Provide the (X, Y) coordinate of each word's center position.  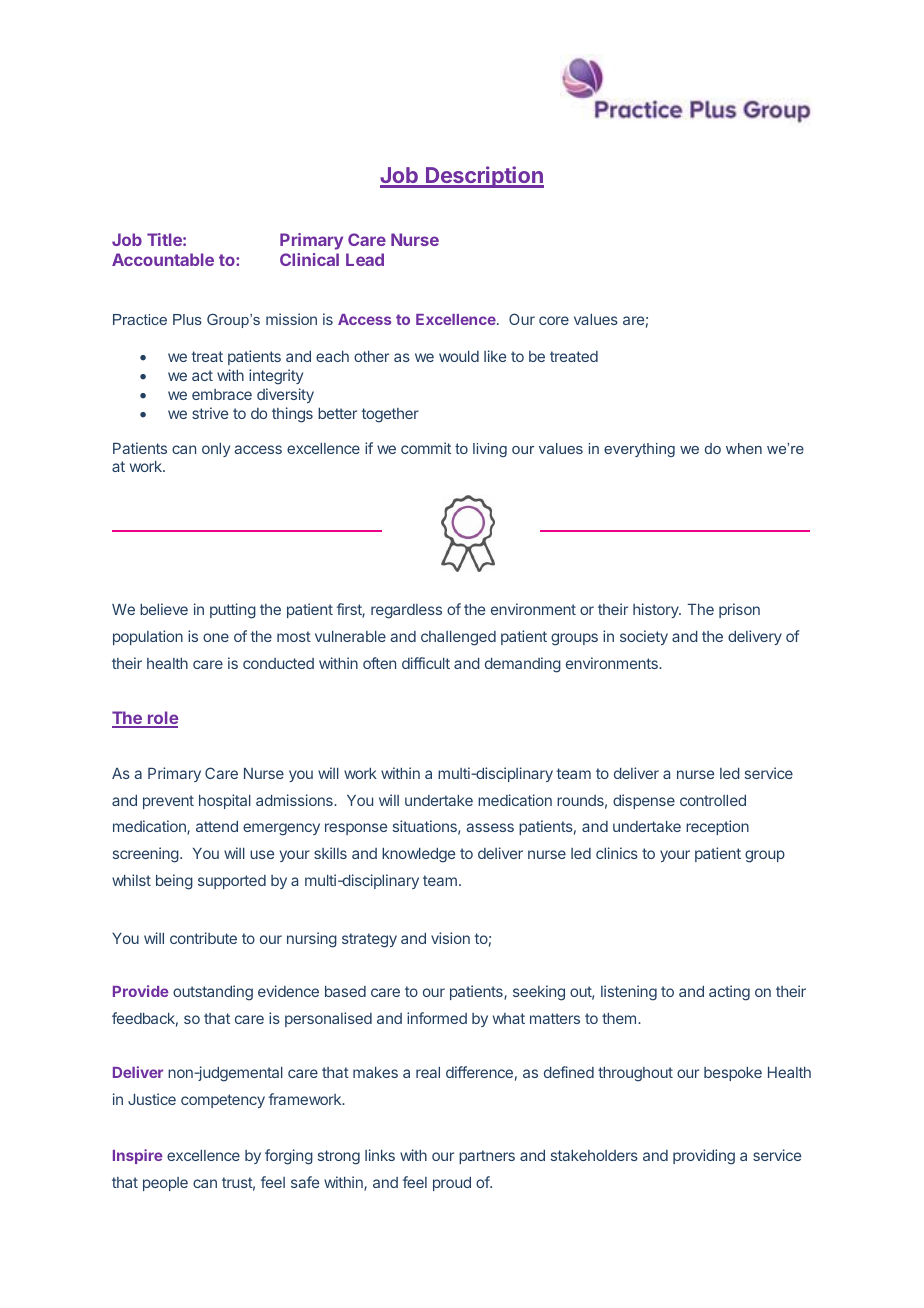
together (390, 415)
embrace (222, 394)
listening (629, 993)
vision (450, 938)
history (657, 610)
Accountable (163, 259)
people (165, 1184)
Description (484, 177)
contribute (203, 938)
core (554, 320)
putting (233, 611)
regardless (406, 611)
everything (639, 450)
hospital (225, 801)
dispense (644, 801)
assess (490, 827)
